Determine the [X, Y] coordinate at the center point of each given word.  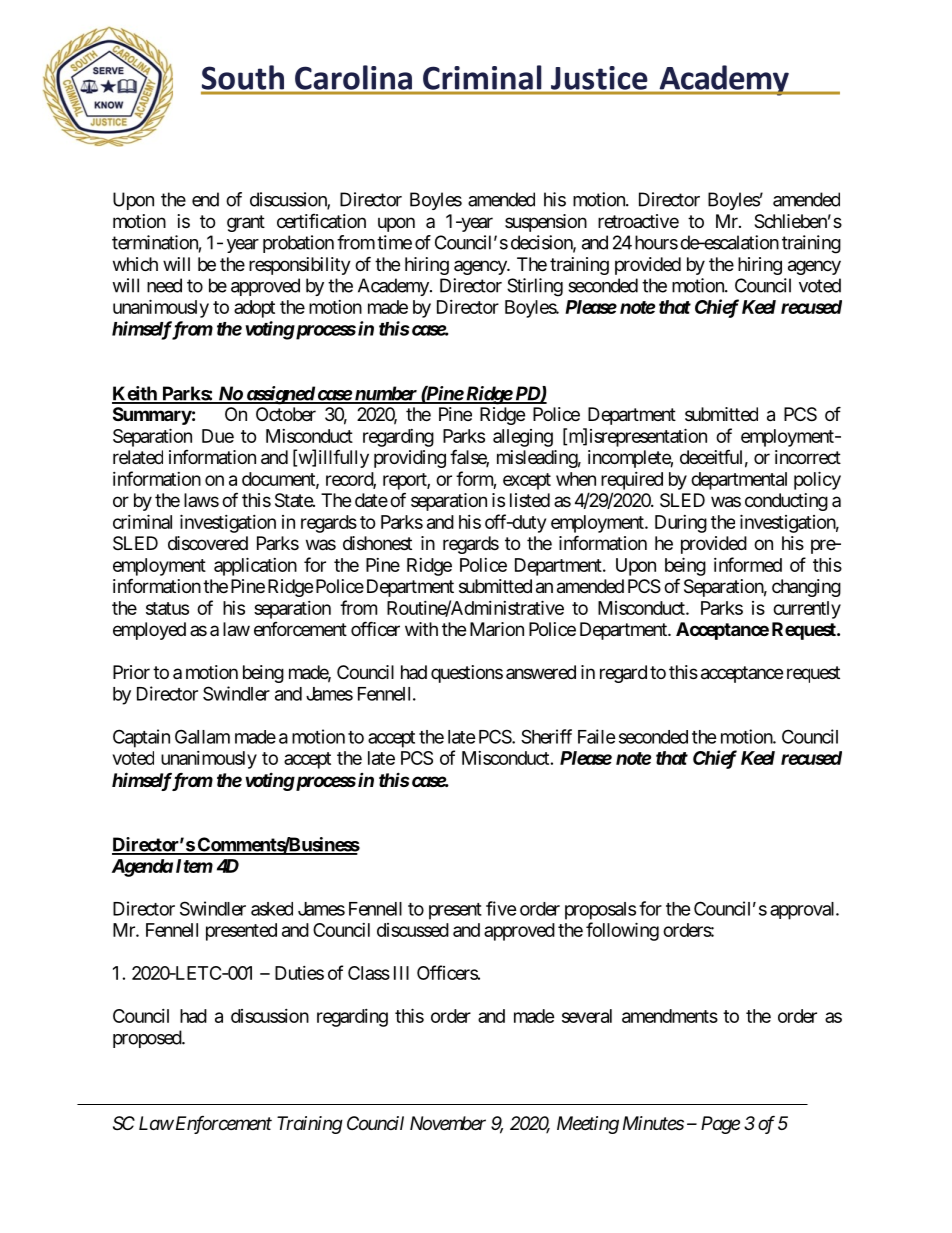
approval [804, 911]
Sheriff [546, 736]
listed [530, 500]
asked [272, 909]
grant [246, 223]
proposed [148, 1039]
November [448, 1123]
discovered [208, 543]
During [681, 524]
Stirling [535, 287]
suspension [546, 223]
